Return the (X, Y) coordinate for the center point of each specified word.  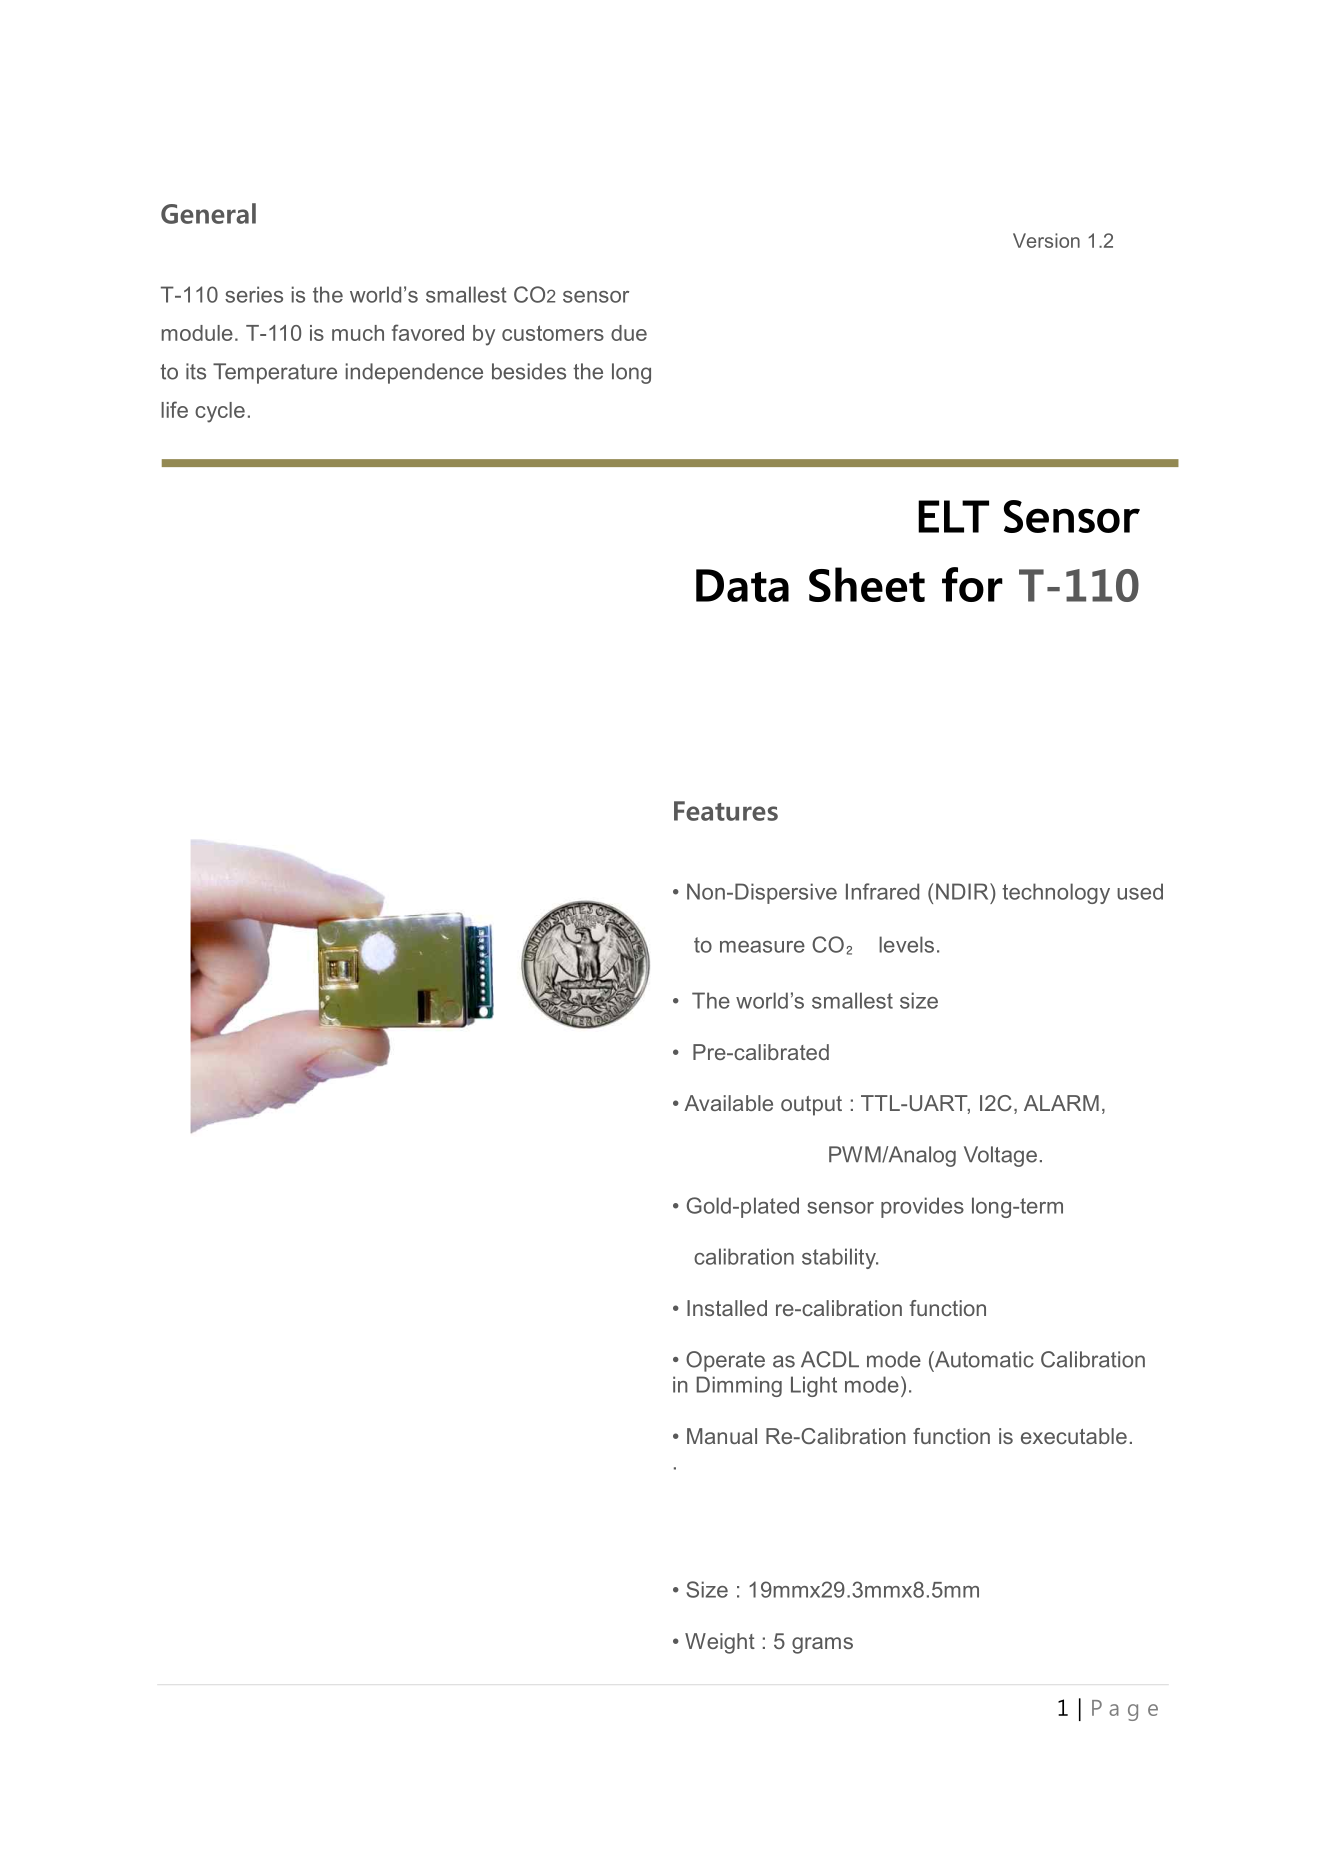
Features (726, 811)
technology (1056, 893)
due (629, 333)
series (254, 294)
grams (822, 1645)
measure (762, 947)
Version (1046, 240)
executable (1074, 1436)
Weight (720, 1643)
